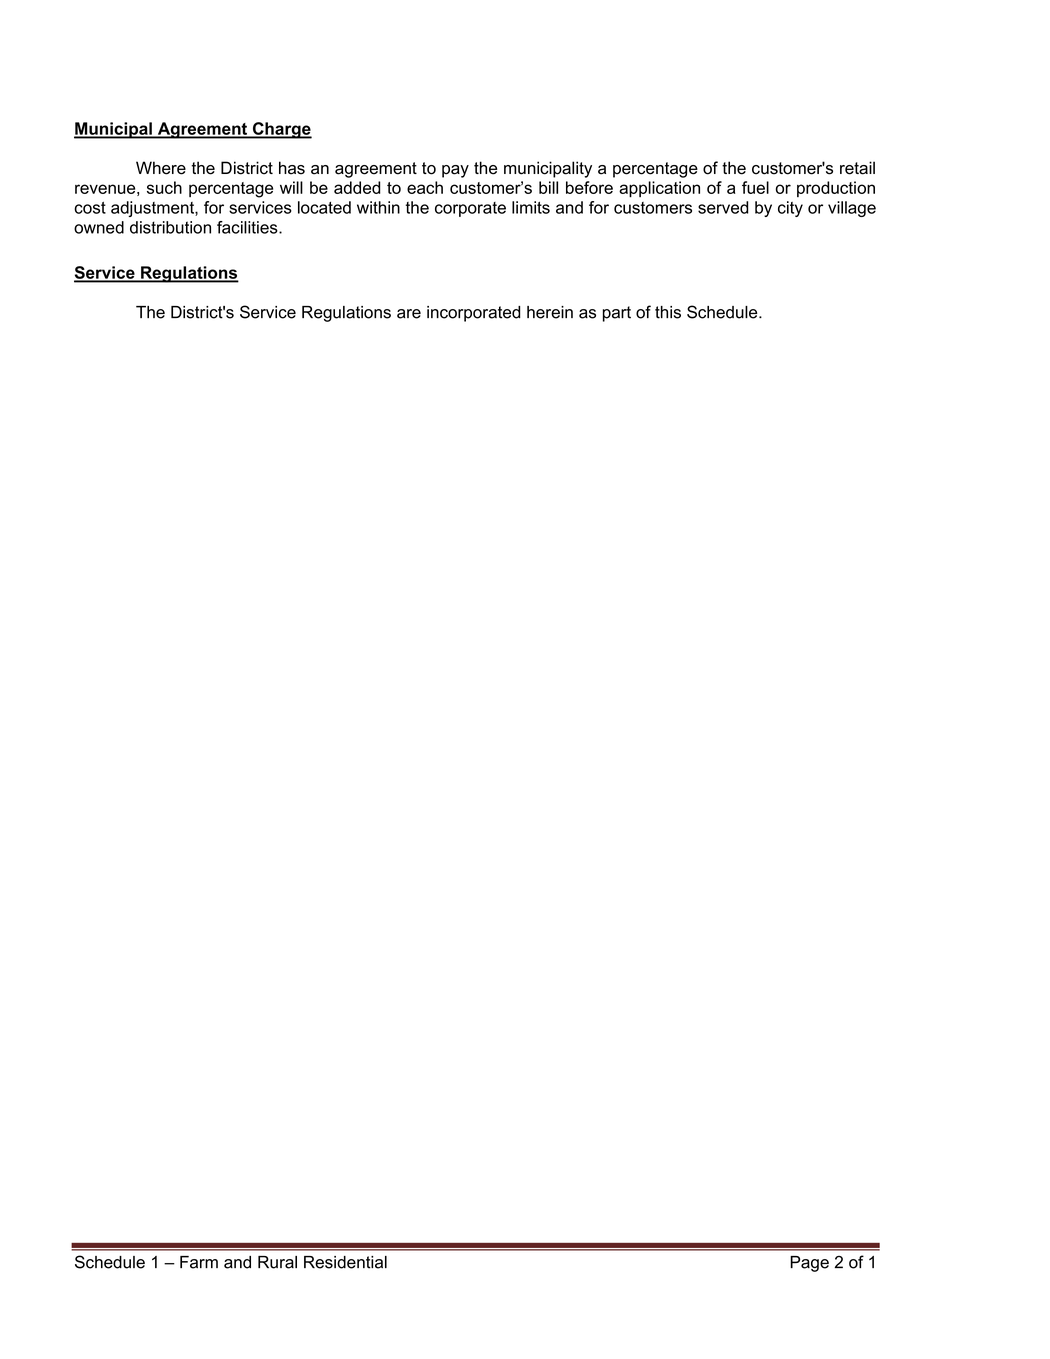 This screenshot has height=1359, width=1050. What do you see at coordinates (409, 314) in the screenshot?
I see `are` at bounding box center [409, 314].
